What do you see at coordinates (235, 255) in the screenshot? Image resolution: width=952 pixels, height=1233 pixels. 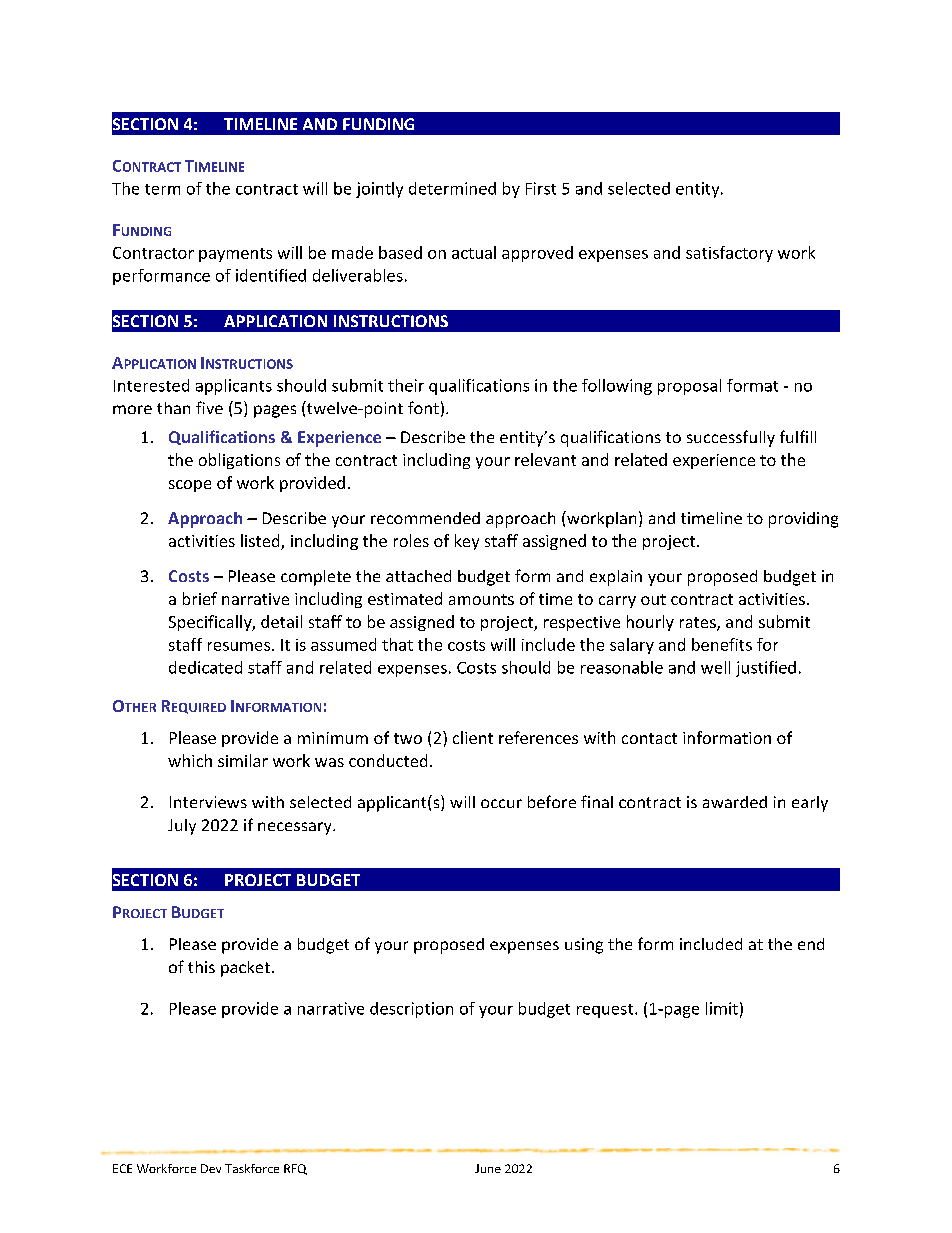 I see `payments` at bounding box center [235, 255].
